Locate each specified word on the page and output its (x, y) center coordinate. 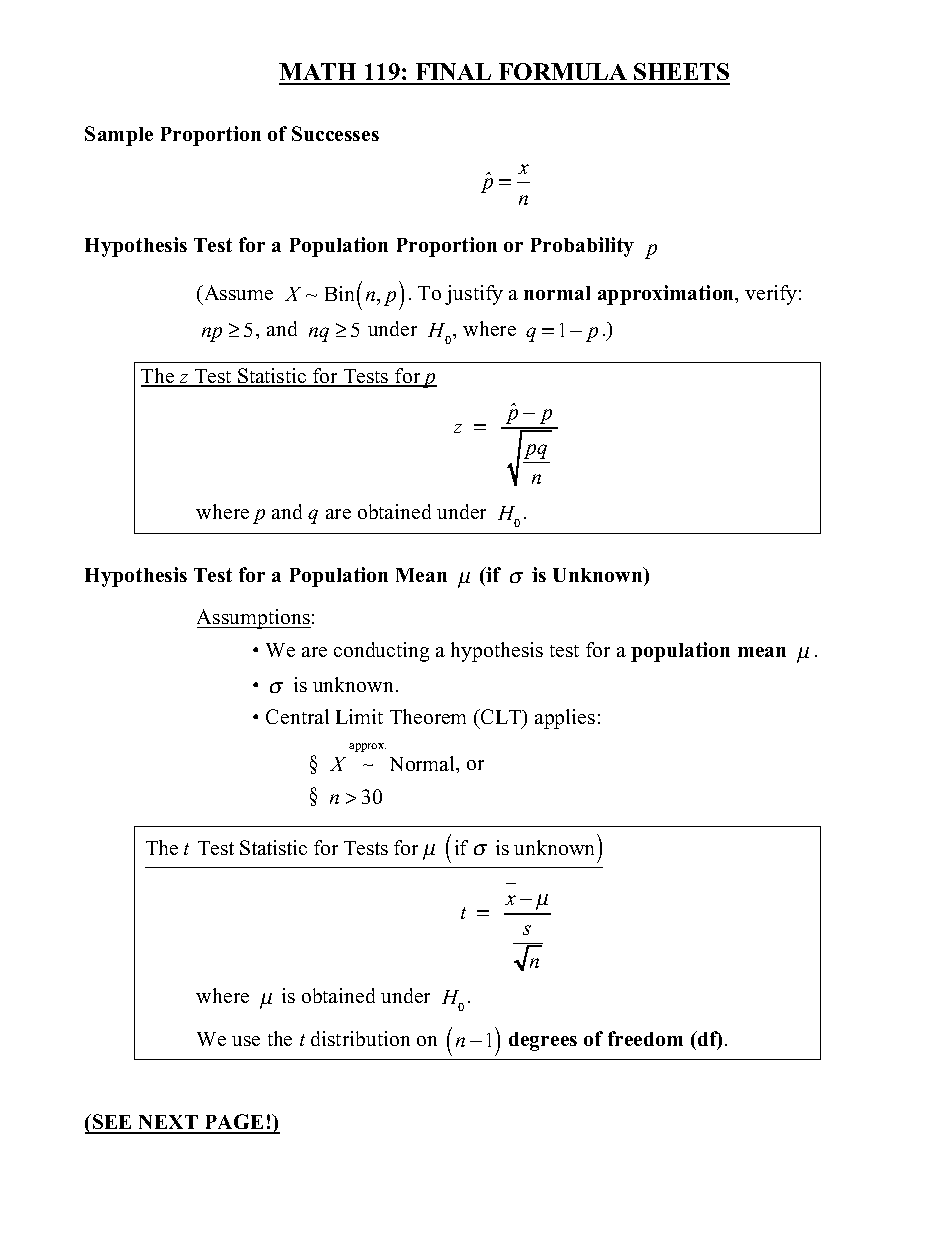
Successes (335, 133)
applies (565, 719)
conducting (381, 652)
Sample (119, 136)
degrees (543, 1041)
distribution (360, 1038)
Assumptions (254, 619)
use (246, 1041)
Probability (582, 247)
